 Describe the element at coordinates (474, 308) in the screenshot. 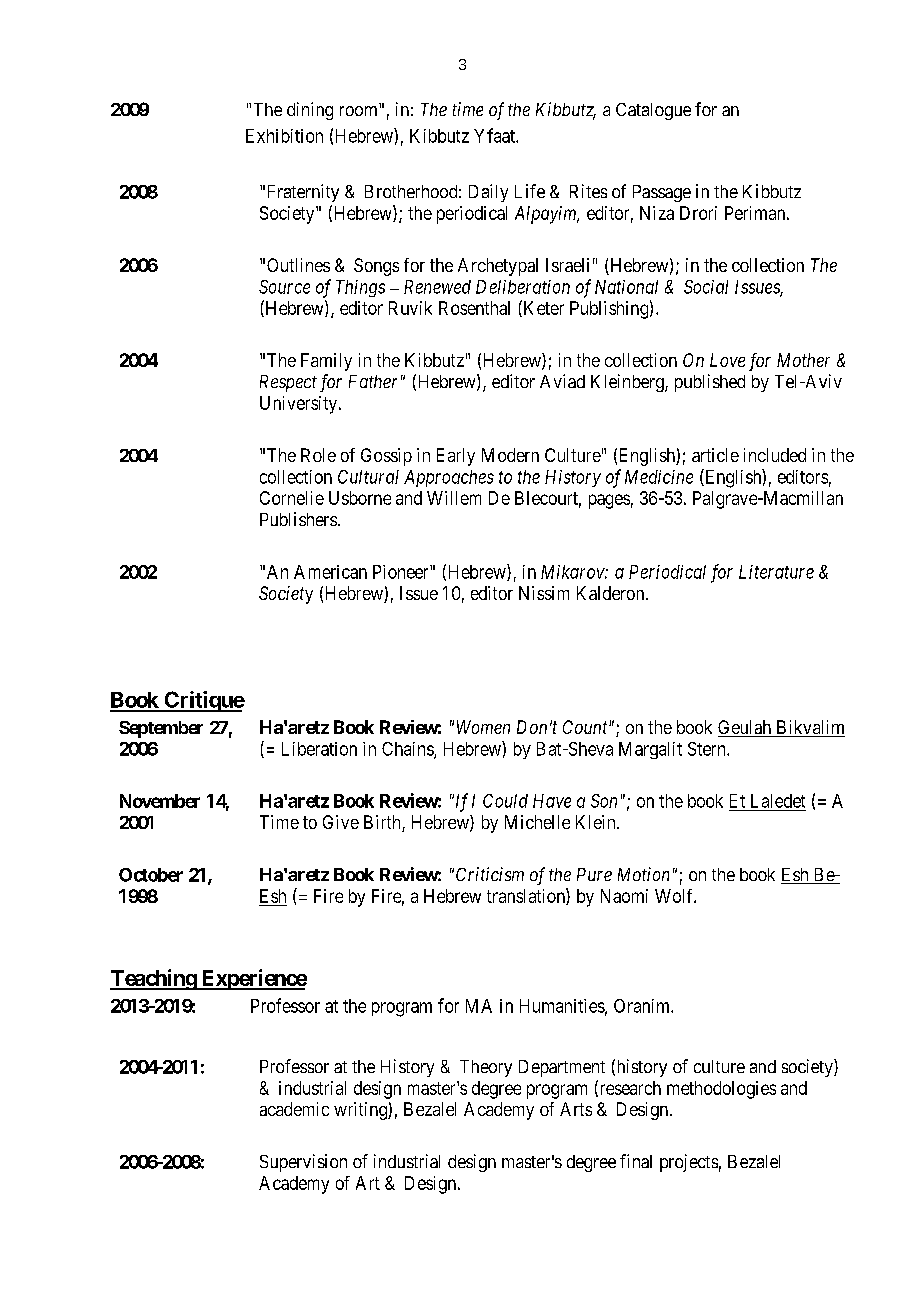

I see `Rosenthal` at that location.
